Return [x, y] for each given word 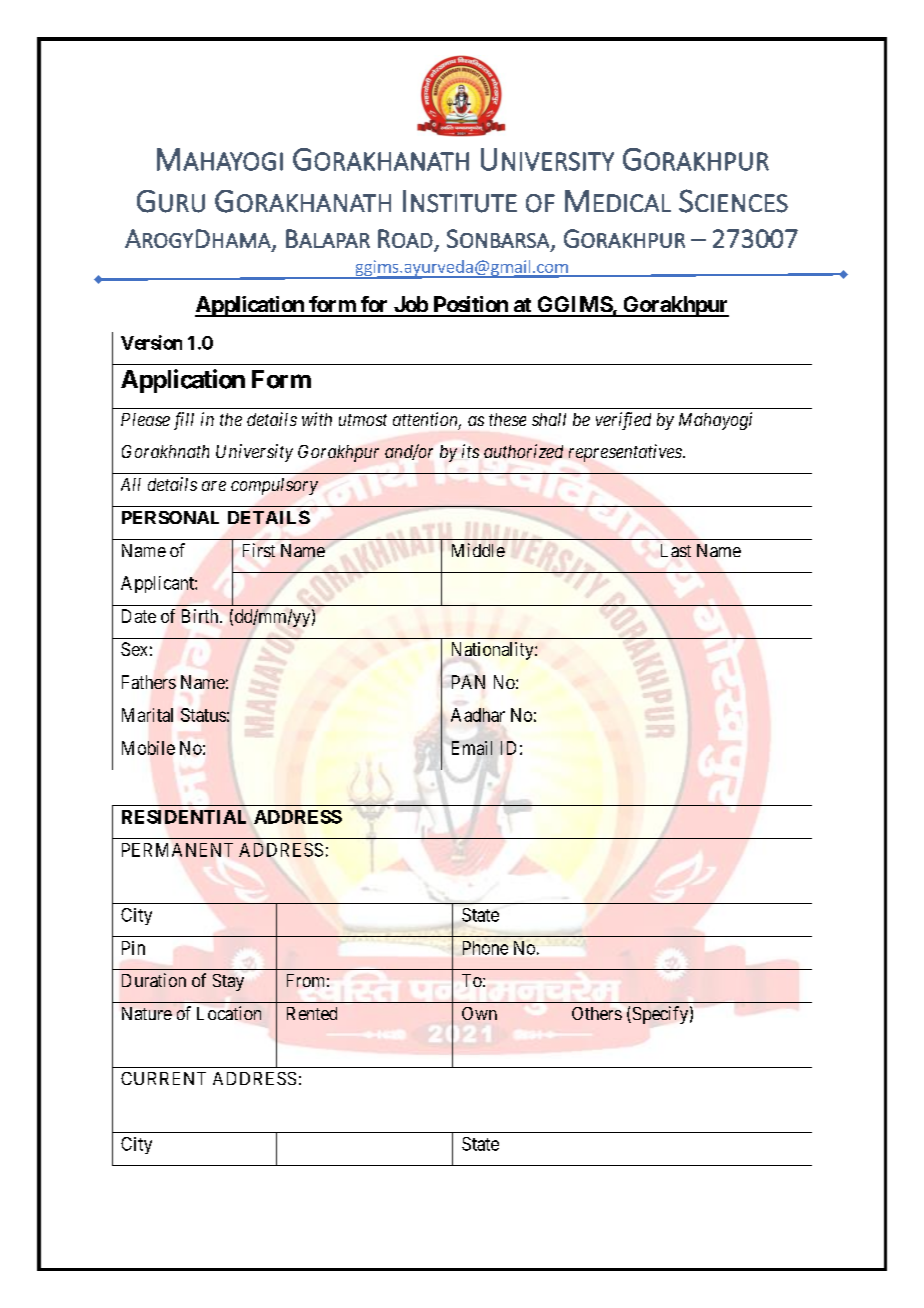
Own [479, 1013]
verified [623, 421]
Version [151, 342]
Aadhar [478, 715]
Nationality [494, 651]
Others [597, 1013]
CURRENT [163, 1078]
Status [203, 715]
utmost [363, 420]
